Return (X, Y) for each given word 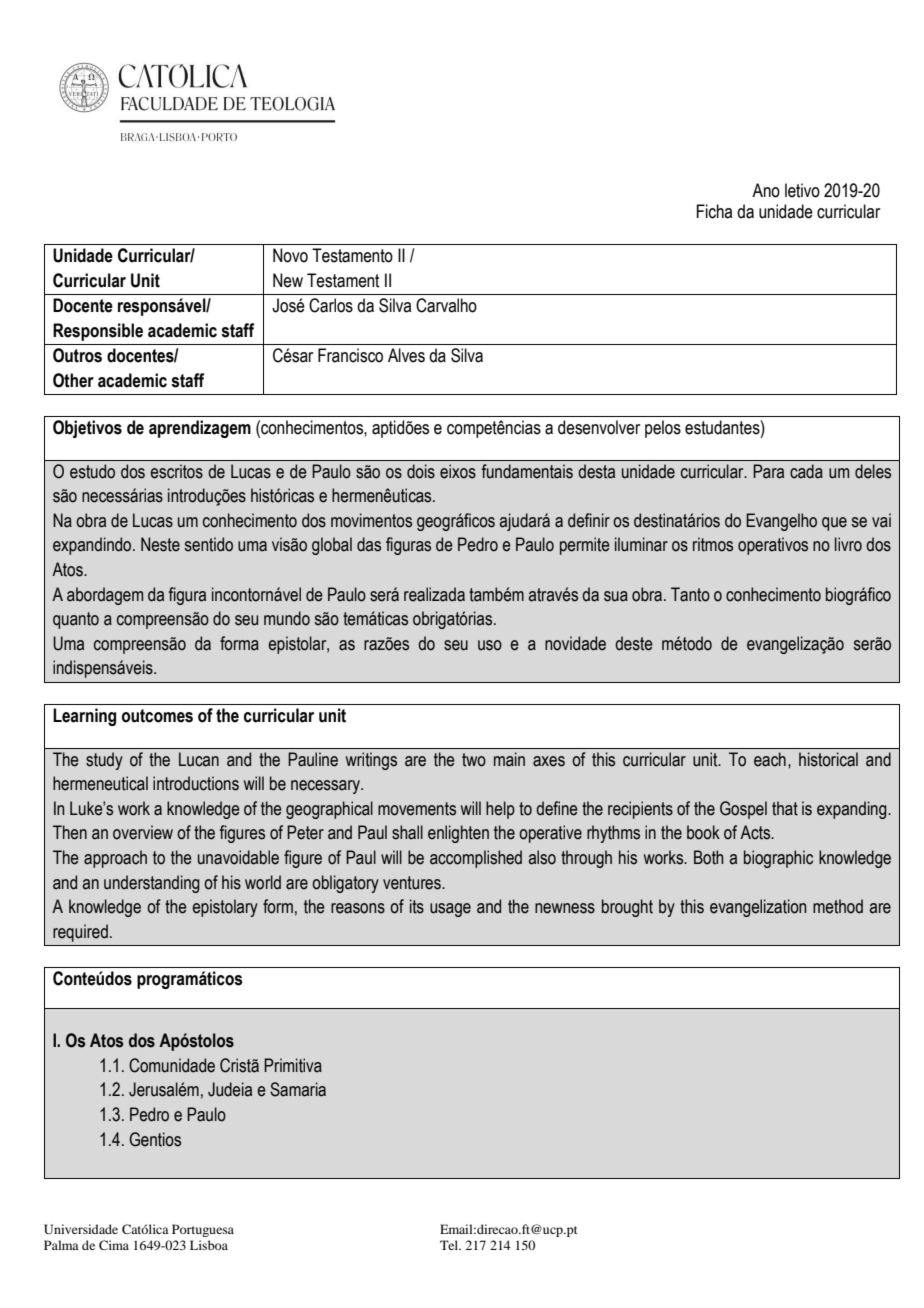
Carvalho (446, 305)
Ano (766, 190)
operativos (773, 546)
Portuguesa (203, 1230)
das (369, 544)
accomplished (476, 859)
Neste (160, 544)
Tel (450, 1245)
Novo (290, 255)
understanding (151, 884)
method (838, 906)
